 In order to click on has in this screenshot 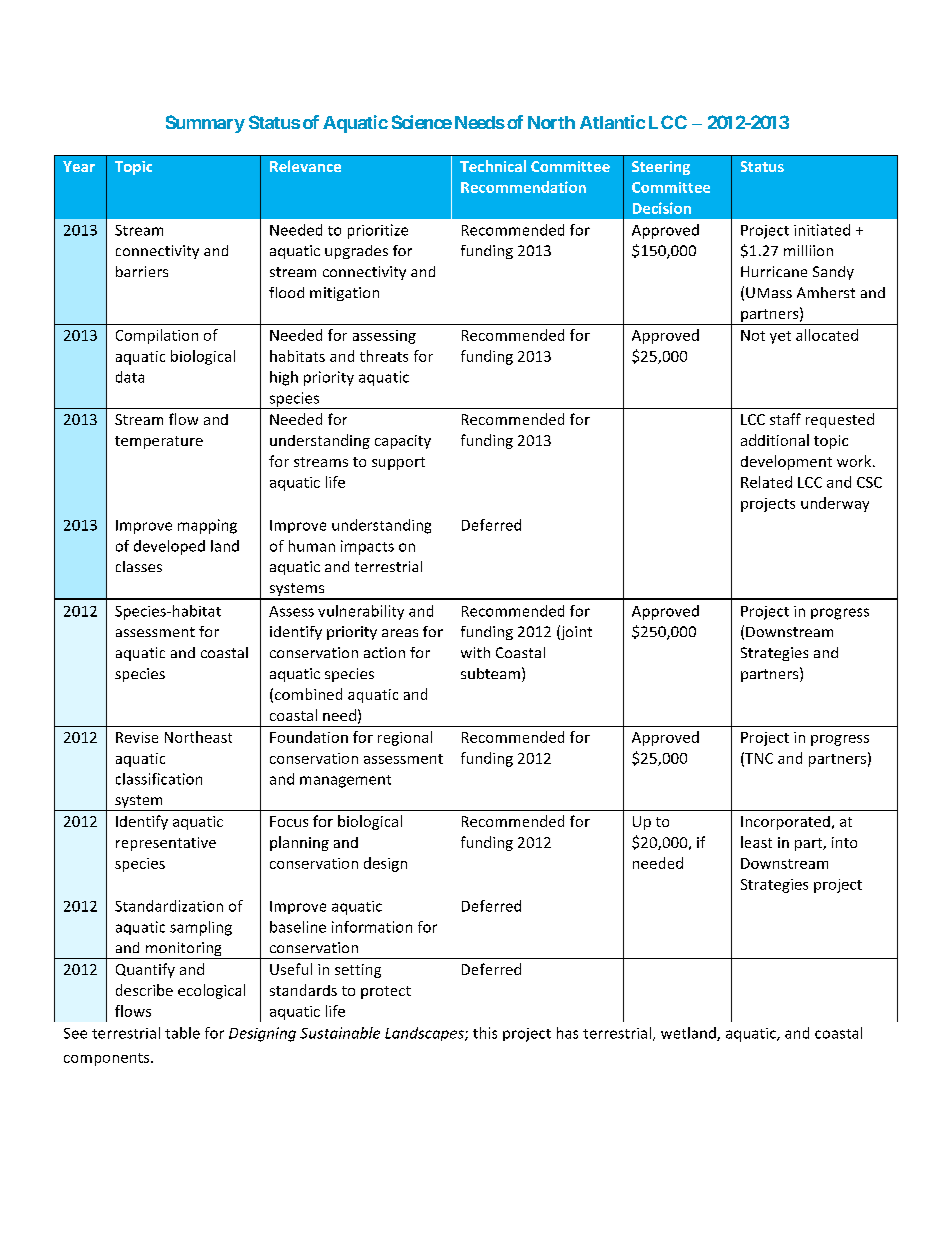, I will do `click(567, 1033)`.
